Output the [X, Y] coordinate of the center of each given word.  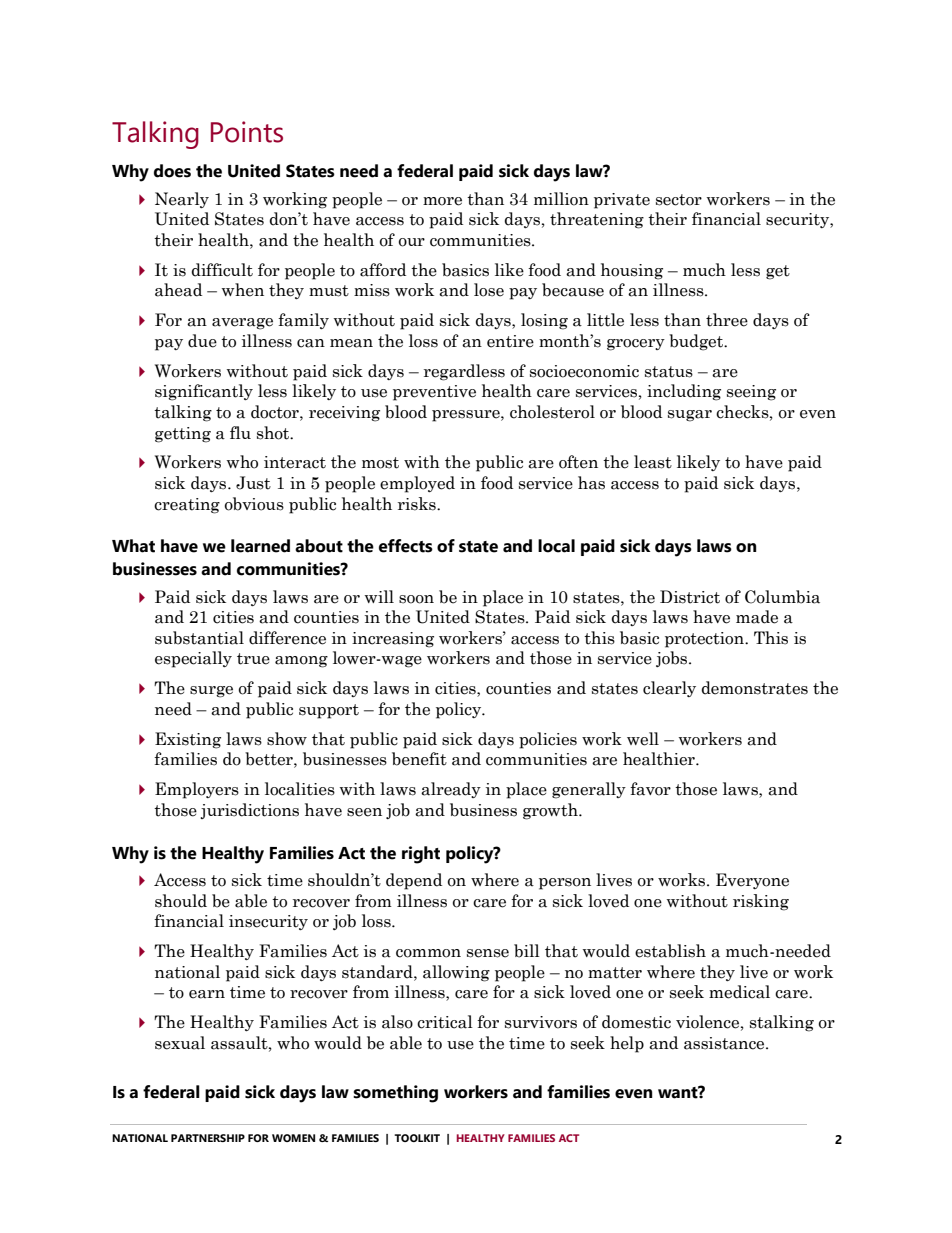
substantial [199, 638]
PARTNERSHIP [208, 1138]
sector [679, 200]
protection [705, 640]
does [172, 171]
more [442, 201]
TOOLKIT [417, 1138]
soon [416, 599]
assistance [725, 1043]
